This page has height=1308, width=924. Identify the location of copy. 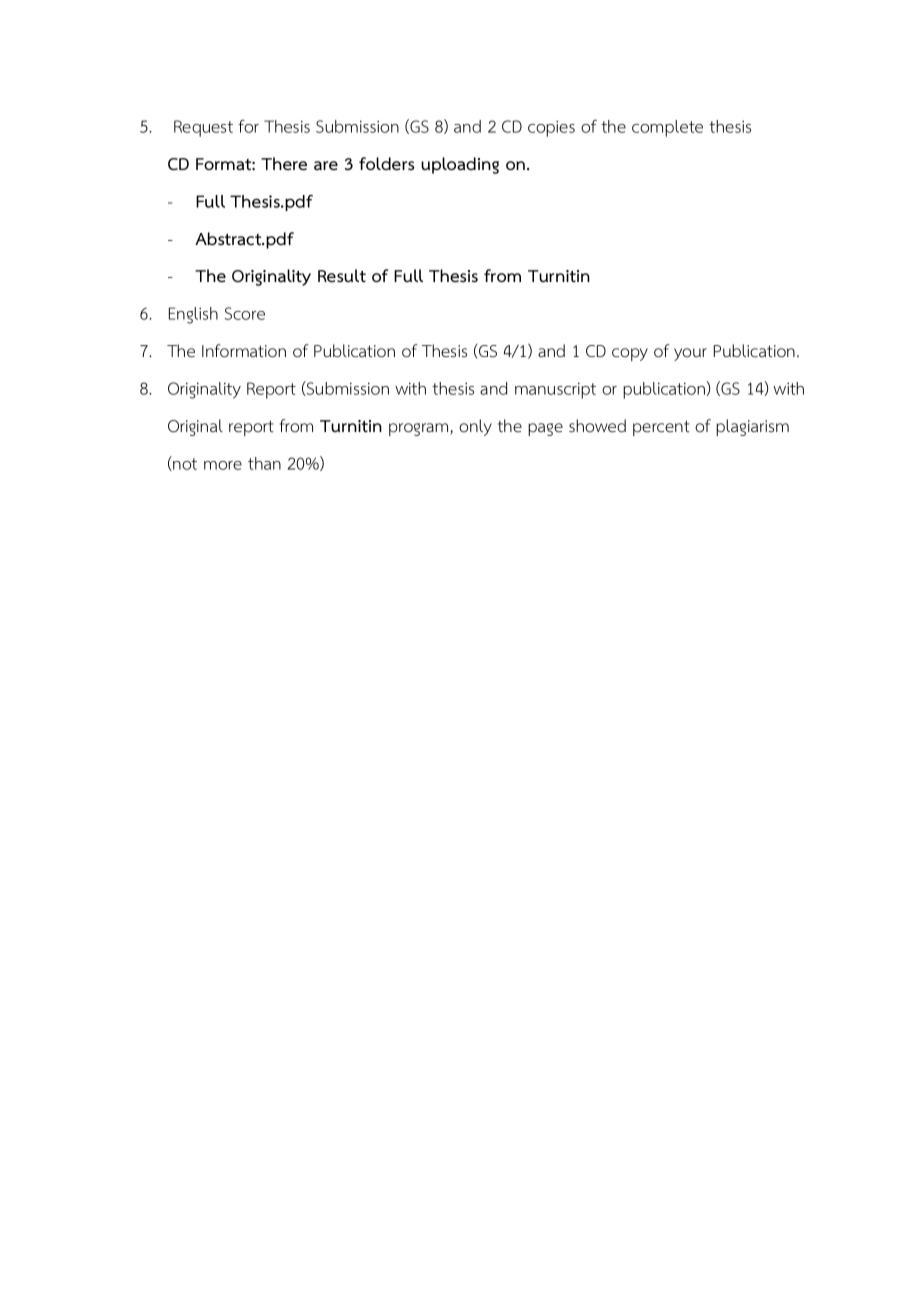
(630, 354).
